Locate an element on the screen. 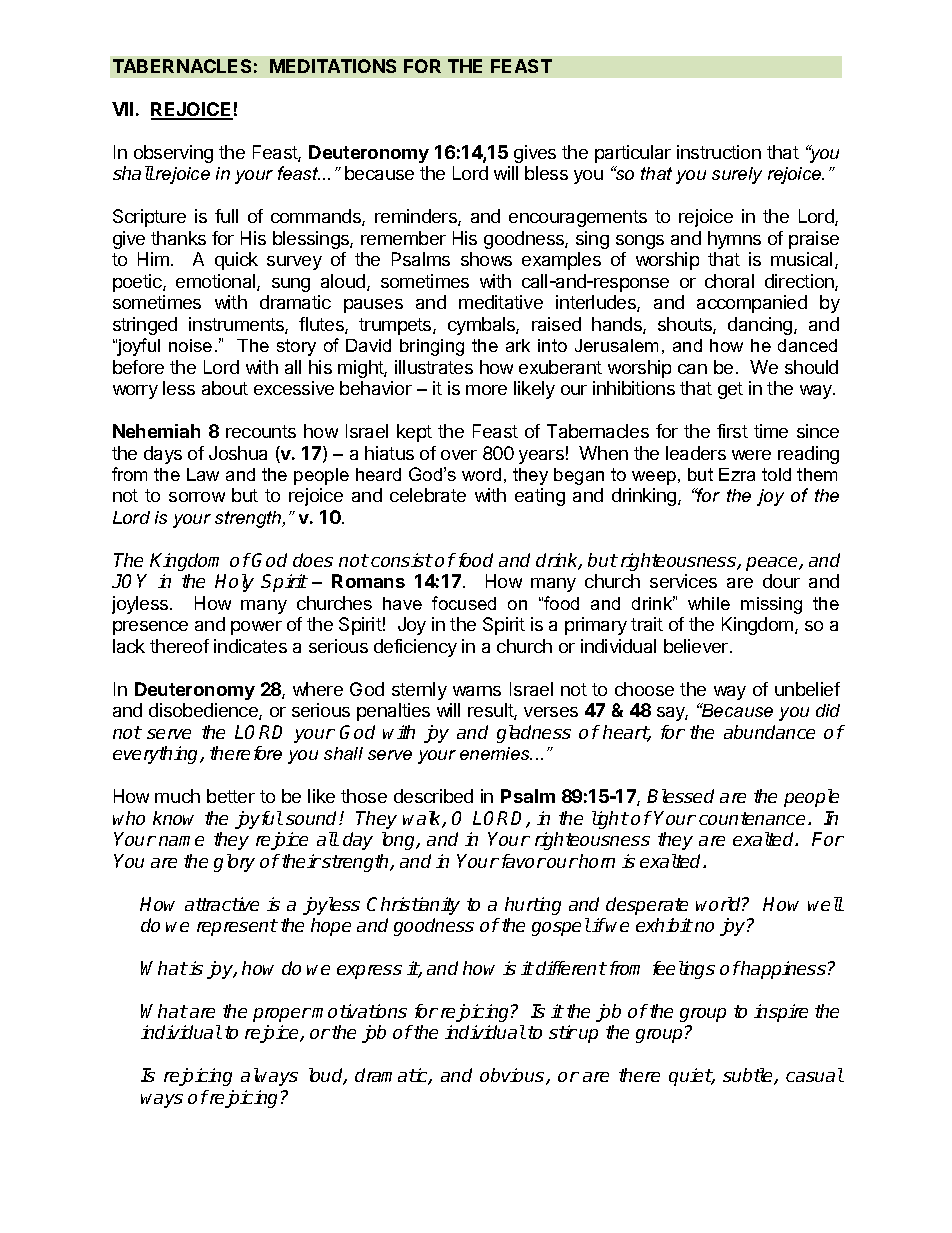  subtle is located at coordinates (749, 1076).
